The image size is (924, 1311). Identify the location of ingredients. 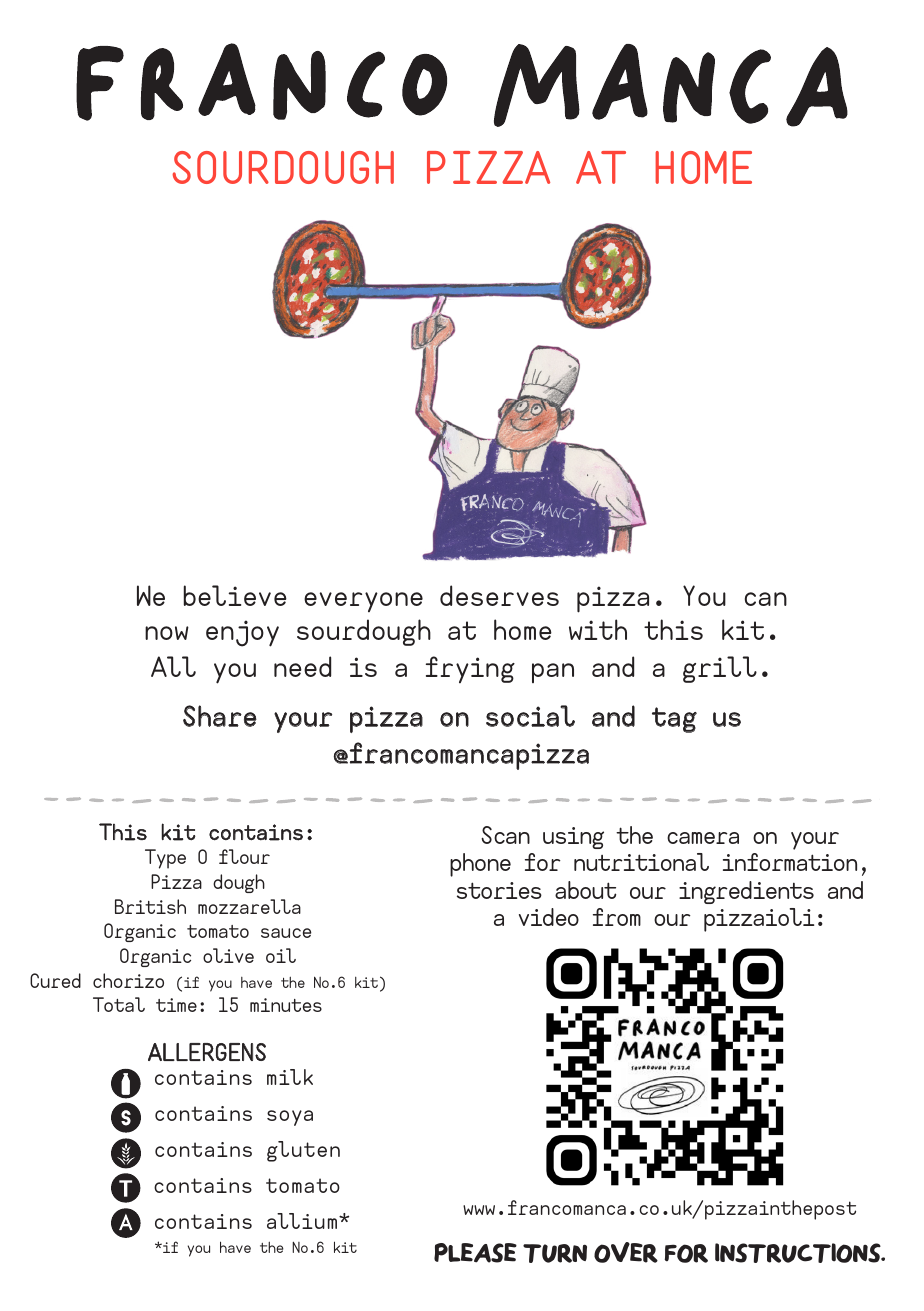
(746, 892).
